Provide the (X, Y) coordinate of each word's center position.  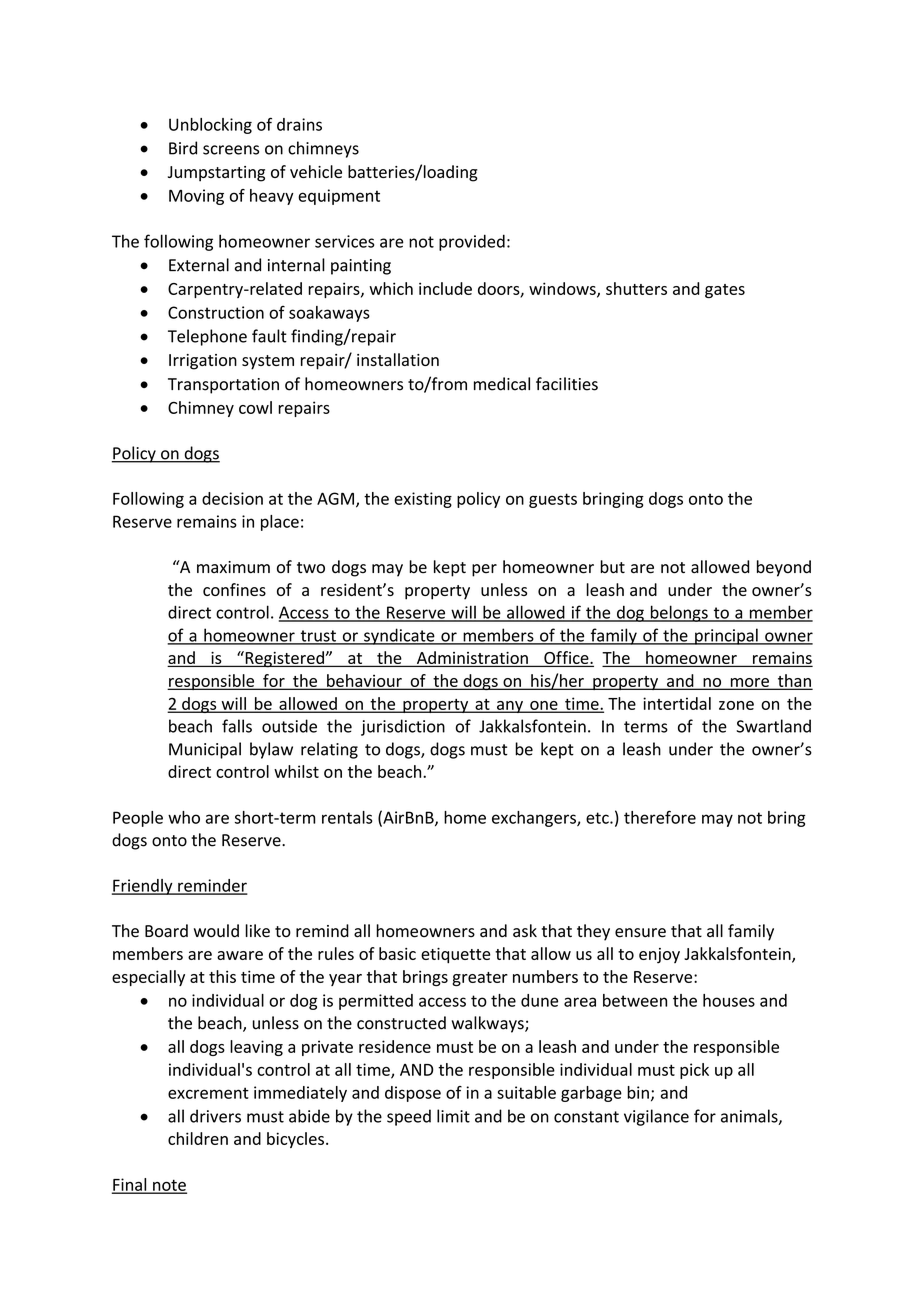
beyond (784, 568)
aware (240, 955)
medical (502, 384)
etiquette (456, 956)
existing (423, 500)
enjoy (659, 956)
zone (736, 705)
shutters (636, 288)
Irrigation (203, 362)
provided (472, 242)
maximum (233, 567)
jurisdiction (403, 727)
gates (725, 291)
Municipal (205, 750)
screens (231, 150)
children (198, 1138)
